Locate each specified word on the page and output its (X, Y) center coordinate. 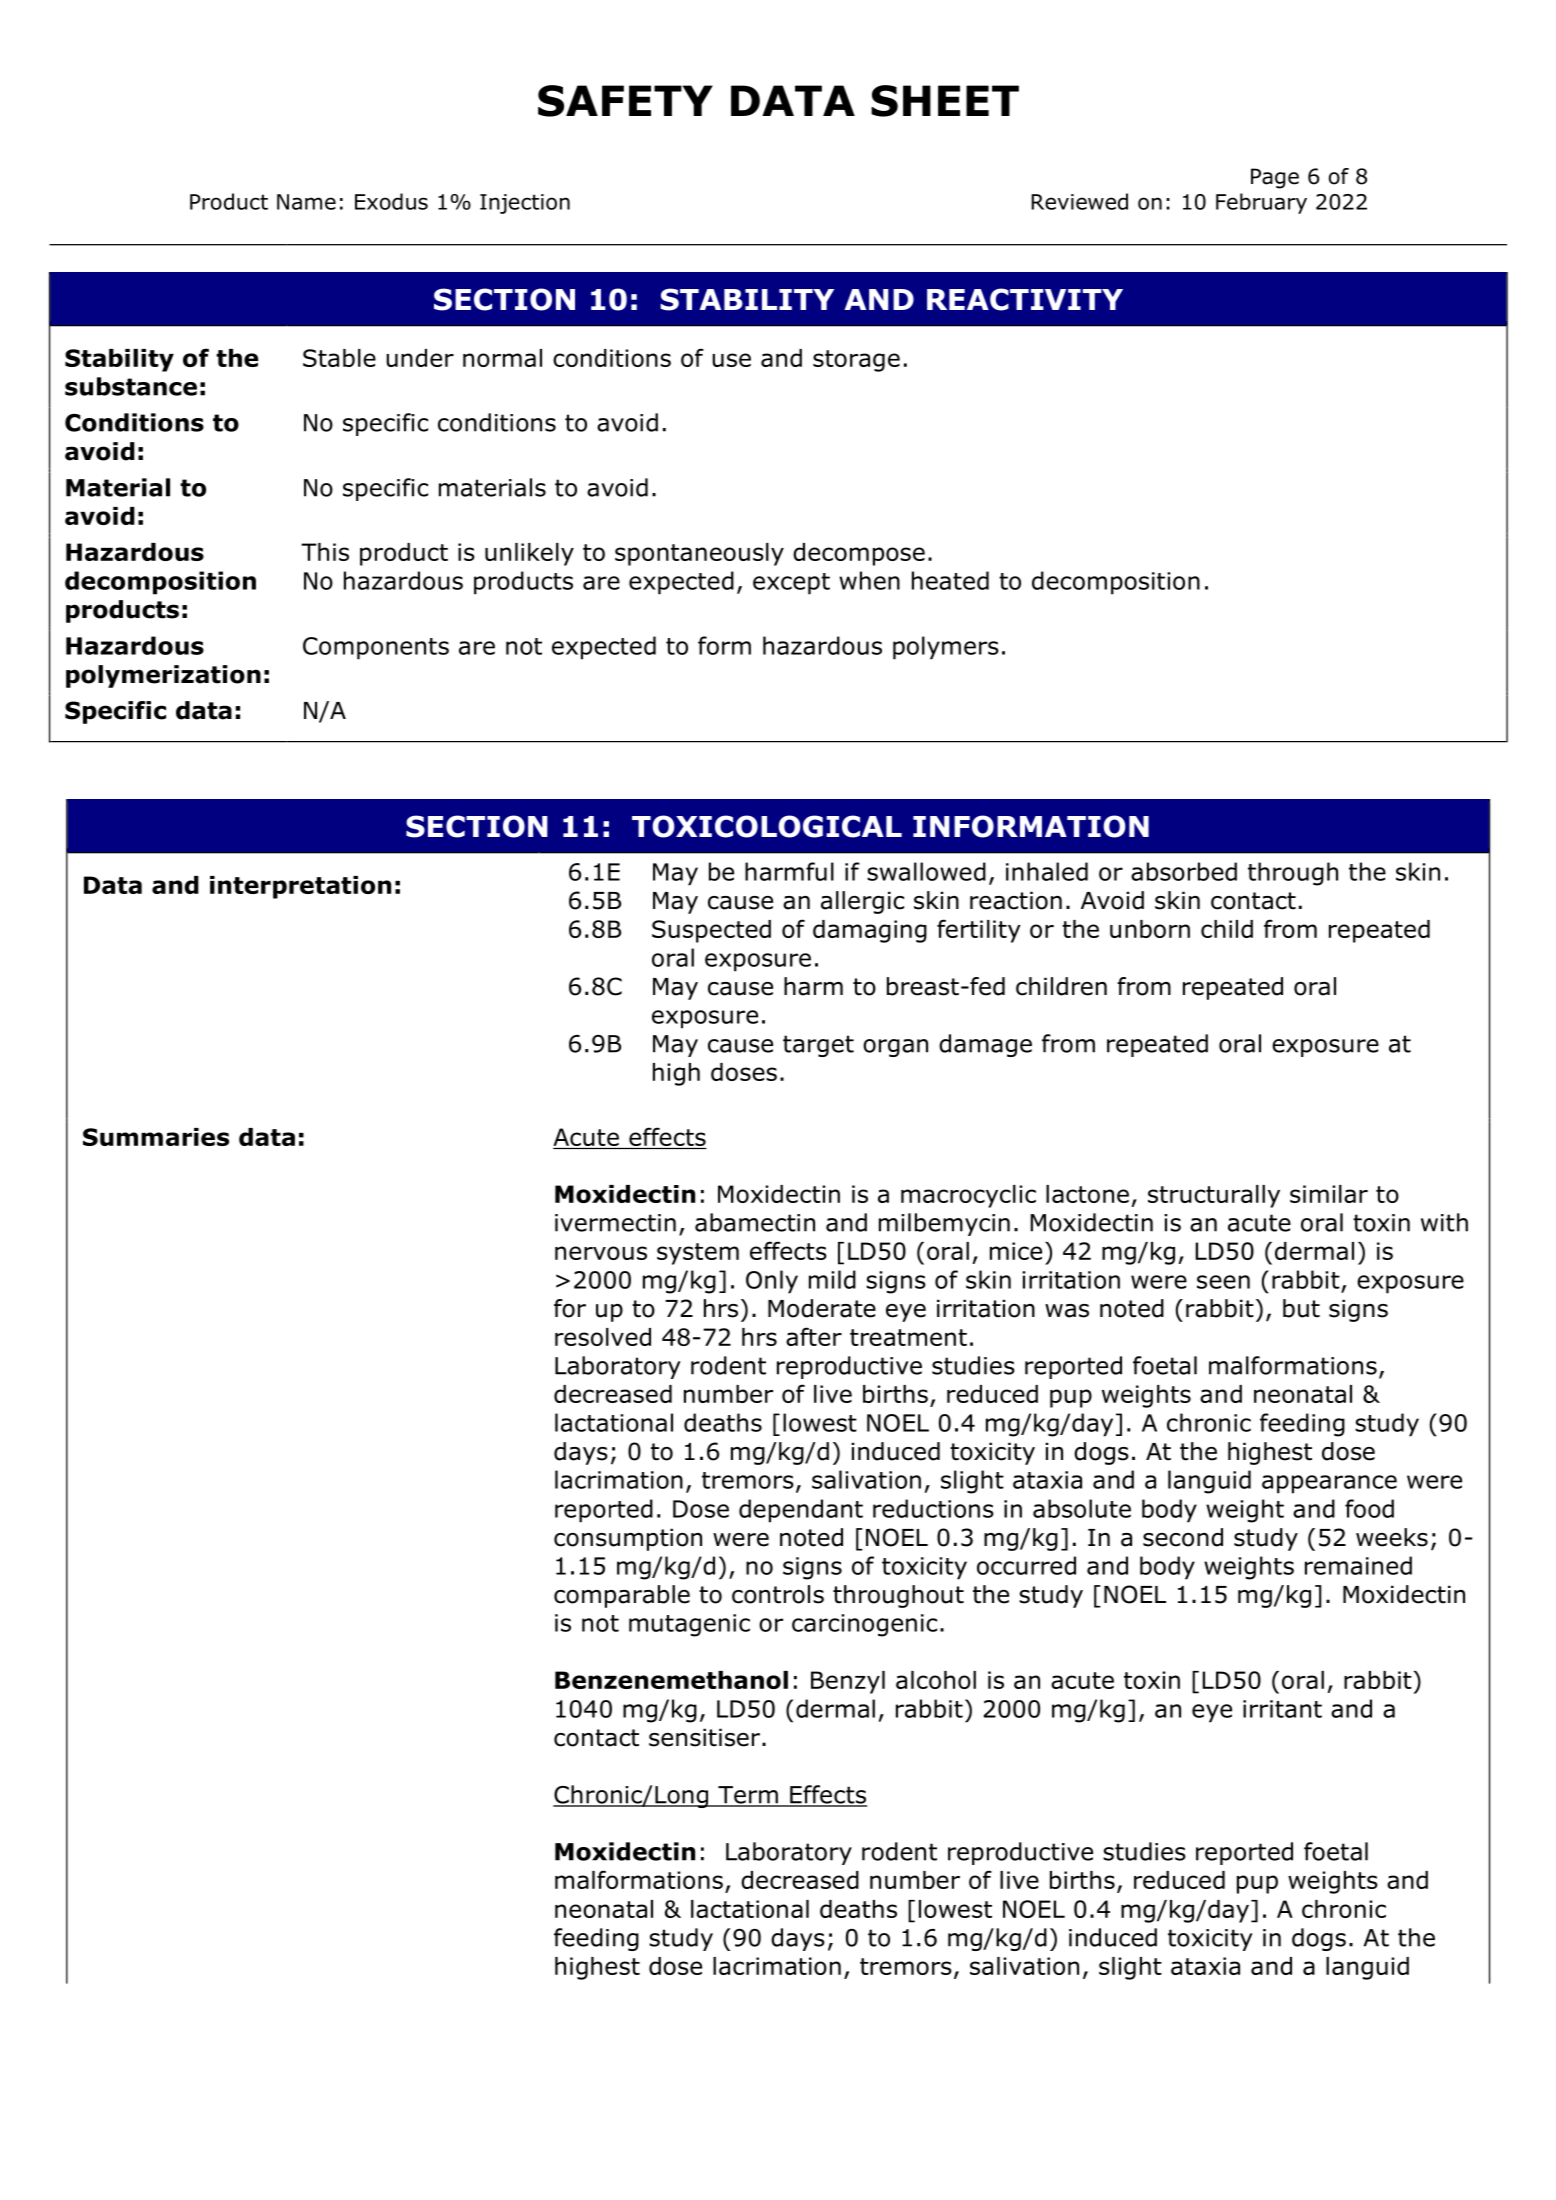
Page (1275, 178)
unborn (1150, 929)
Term (748, 1796)
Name (306, 202)
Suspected (711, 931)
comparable (622, 1596)
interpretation (300, 887)
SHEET (945, 101)
